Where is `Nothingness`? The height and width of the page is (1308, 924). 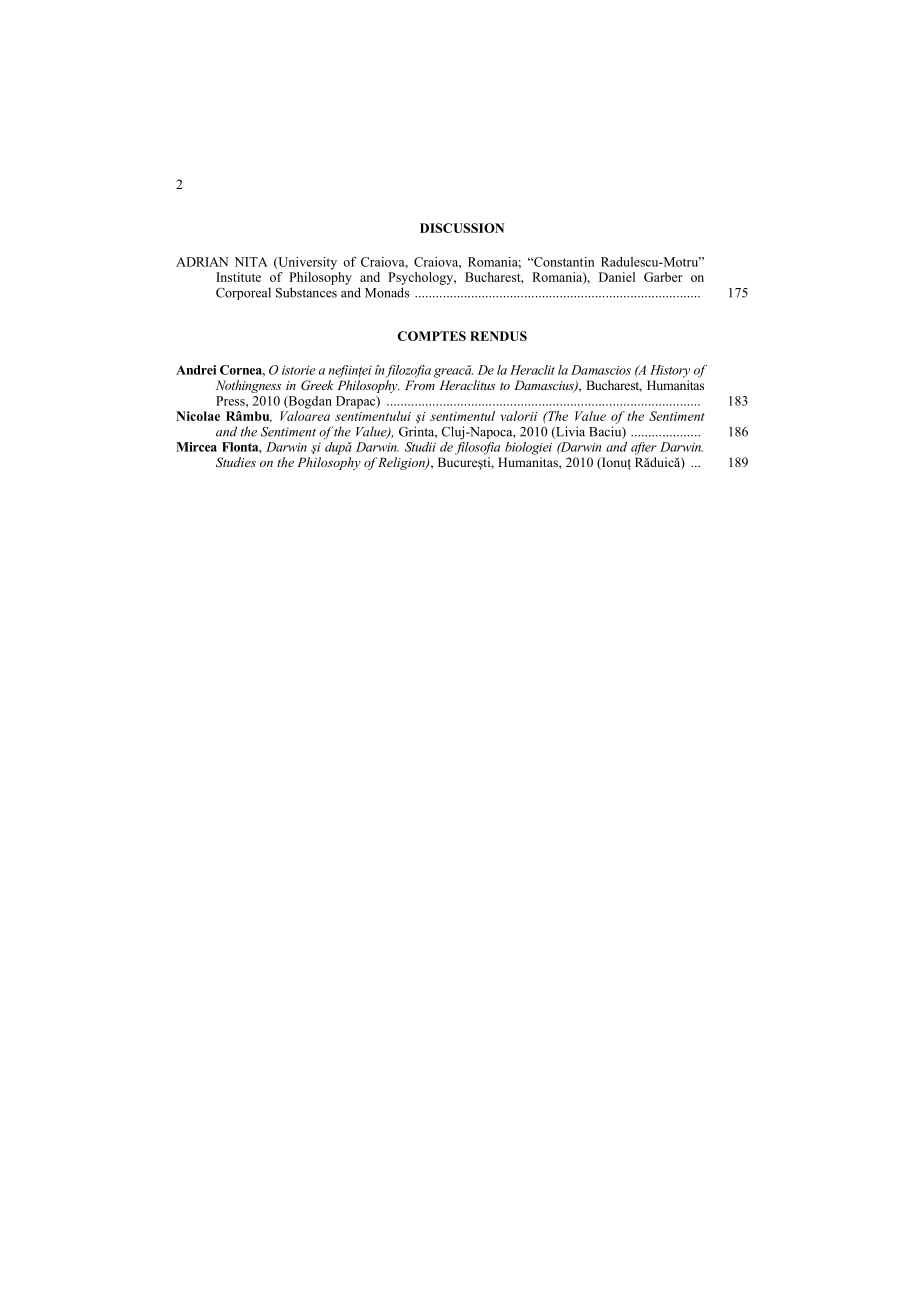
Nothingness is located at coordinates (248, 386).
